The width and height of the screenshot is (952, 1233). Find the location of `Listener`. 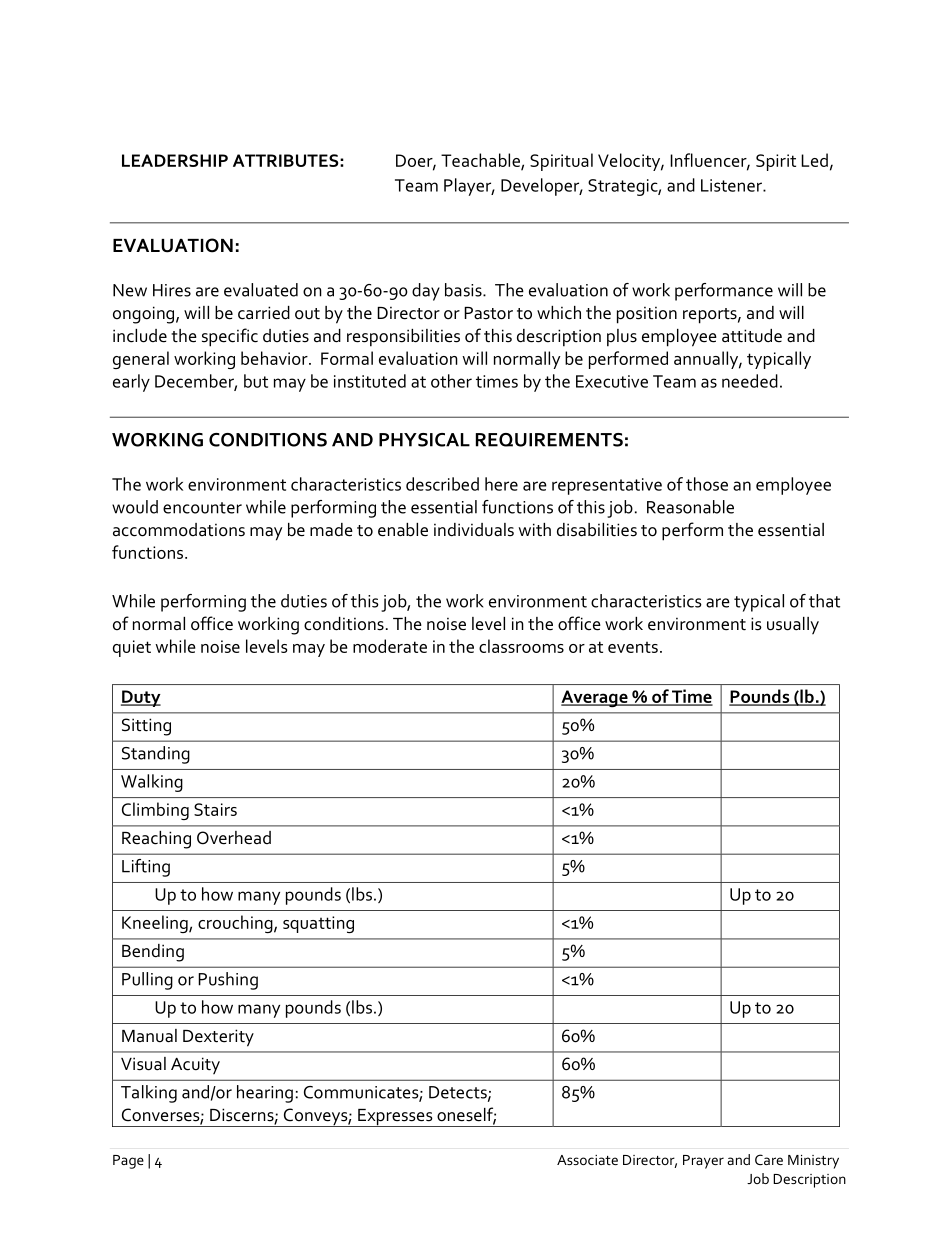

Listener is located at coordinates (732, 185).
